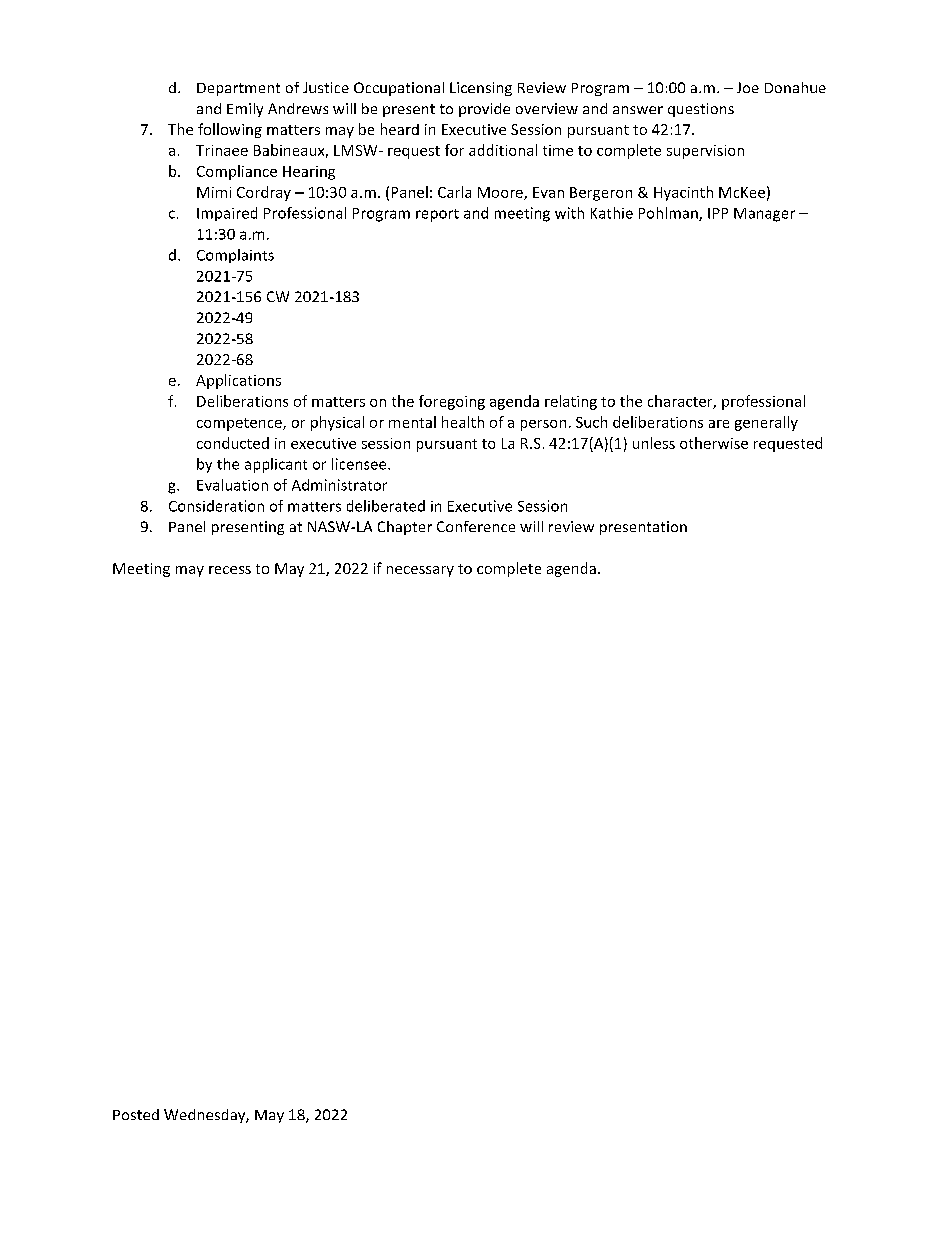 The height and width of the document is (1233, 952). I want to click on conducted, so click(233, 443).
